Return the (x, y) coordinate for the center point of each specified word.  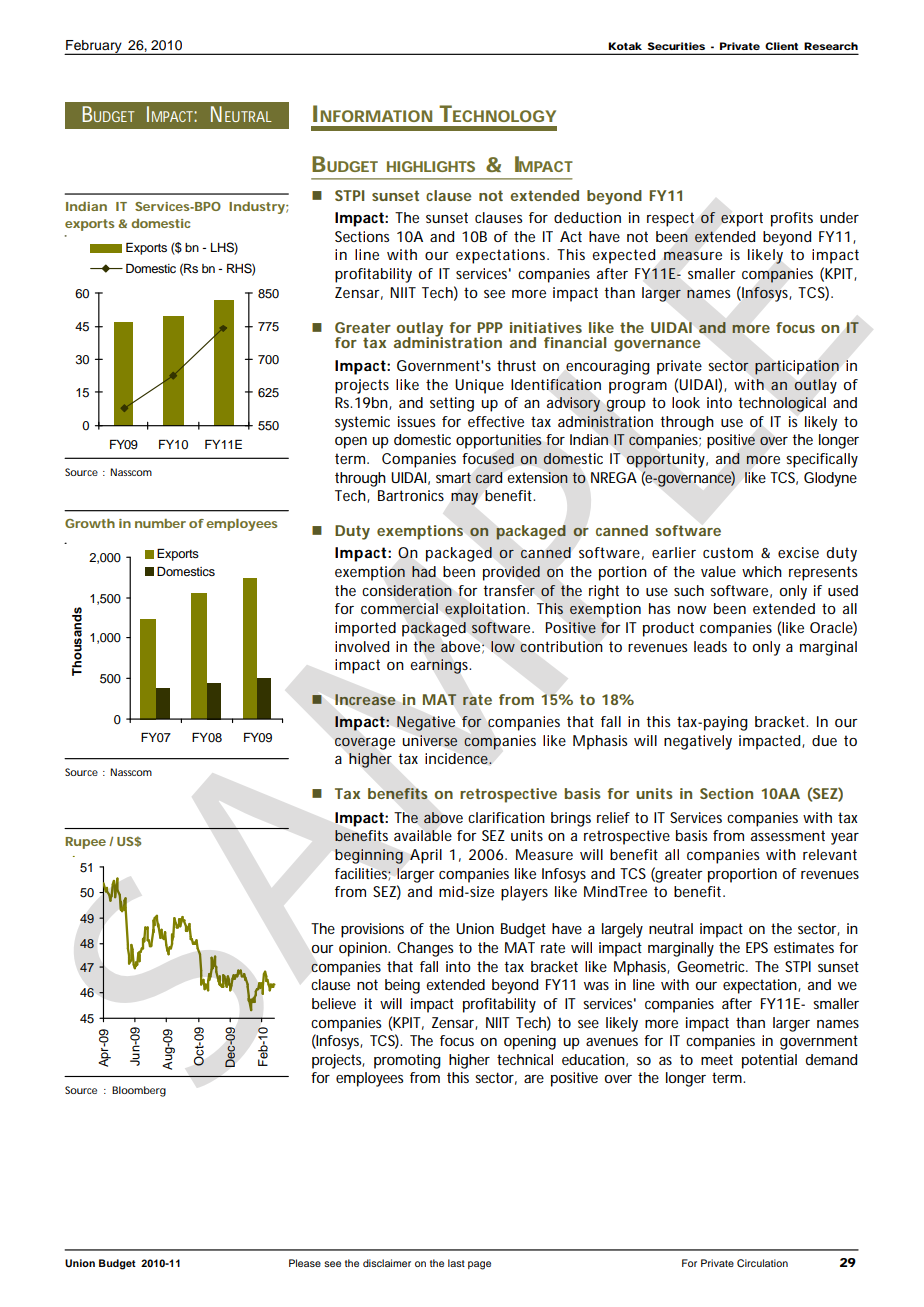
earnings (440, 666)
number (160, 523)
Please (305, 1263)
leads (710, 646)
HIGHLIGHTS (431, 166)
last (456, 1263)
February (94, 47)
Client (781, 46)
